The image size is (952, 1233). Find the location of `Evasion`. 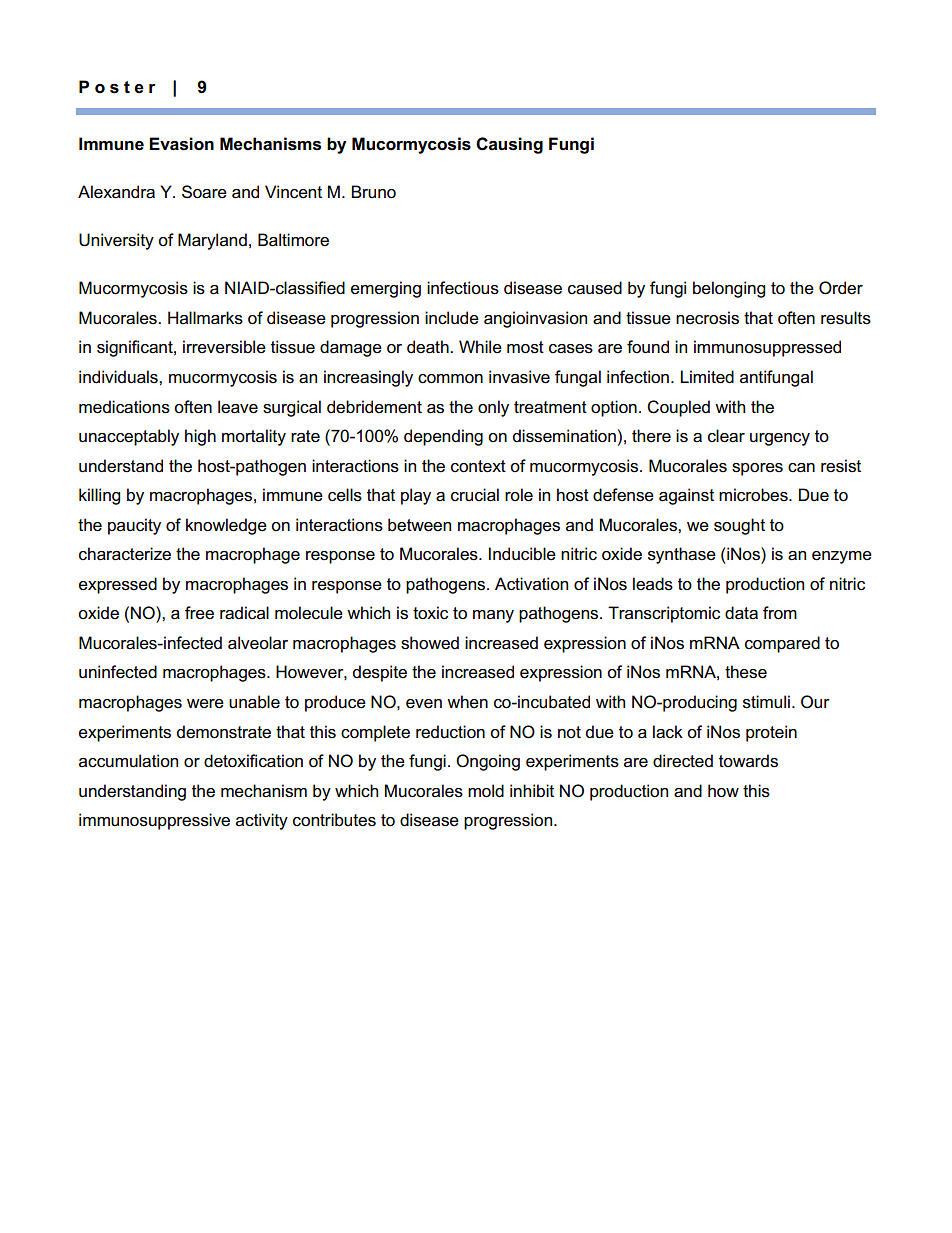

Evasion is located at coordinates (181, 144).
